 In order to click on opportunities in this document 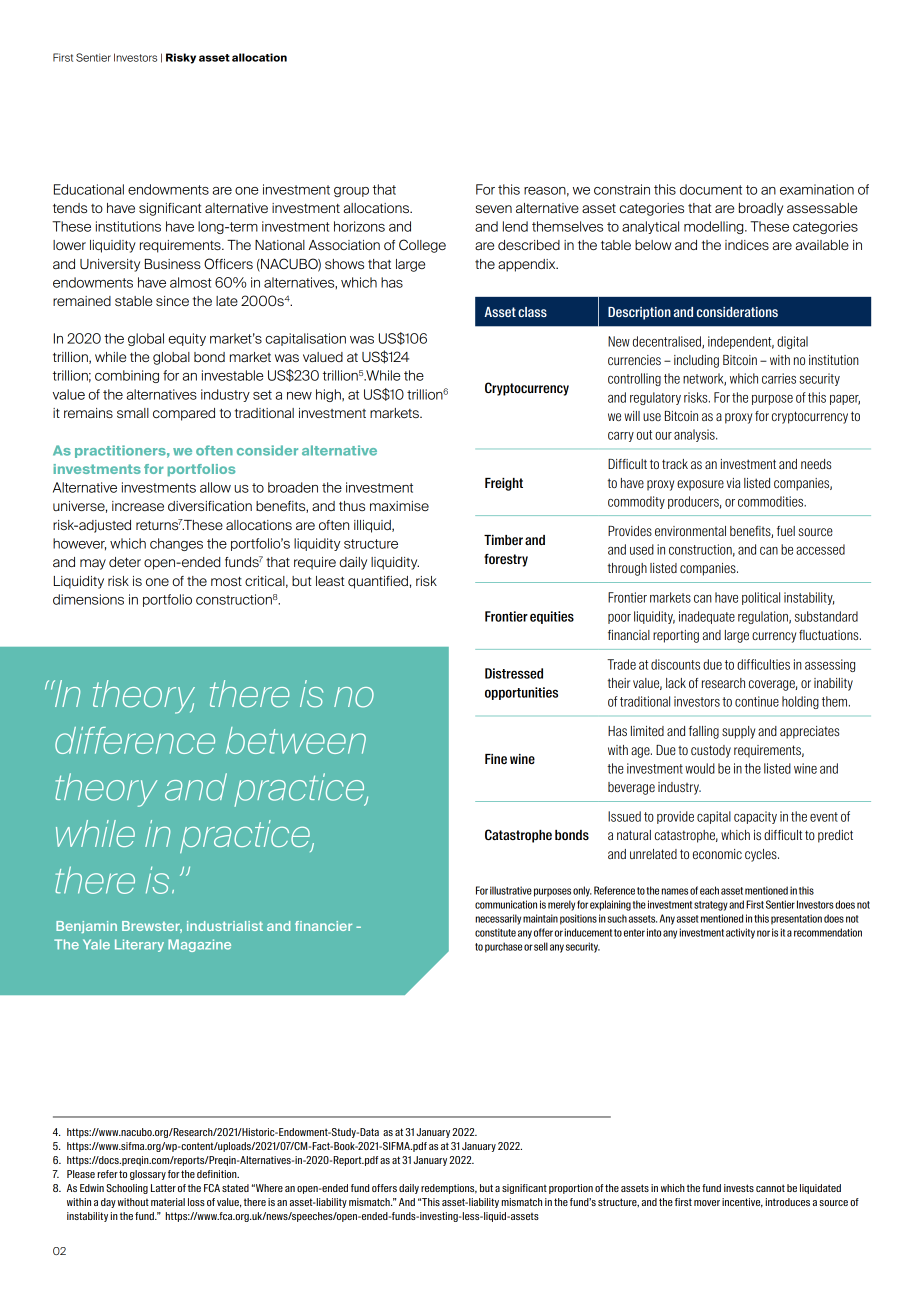, I will do `click(521, 693)`.
